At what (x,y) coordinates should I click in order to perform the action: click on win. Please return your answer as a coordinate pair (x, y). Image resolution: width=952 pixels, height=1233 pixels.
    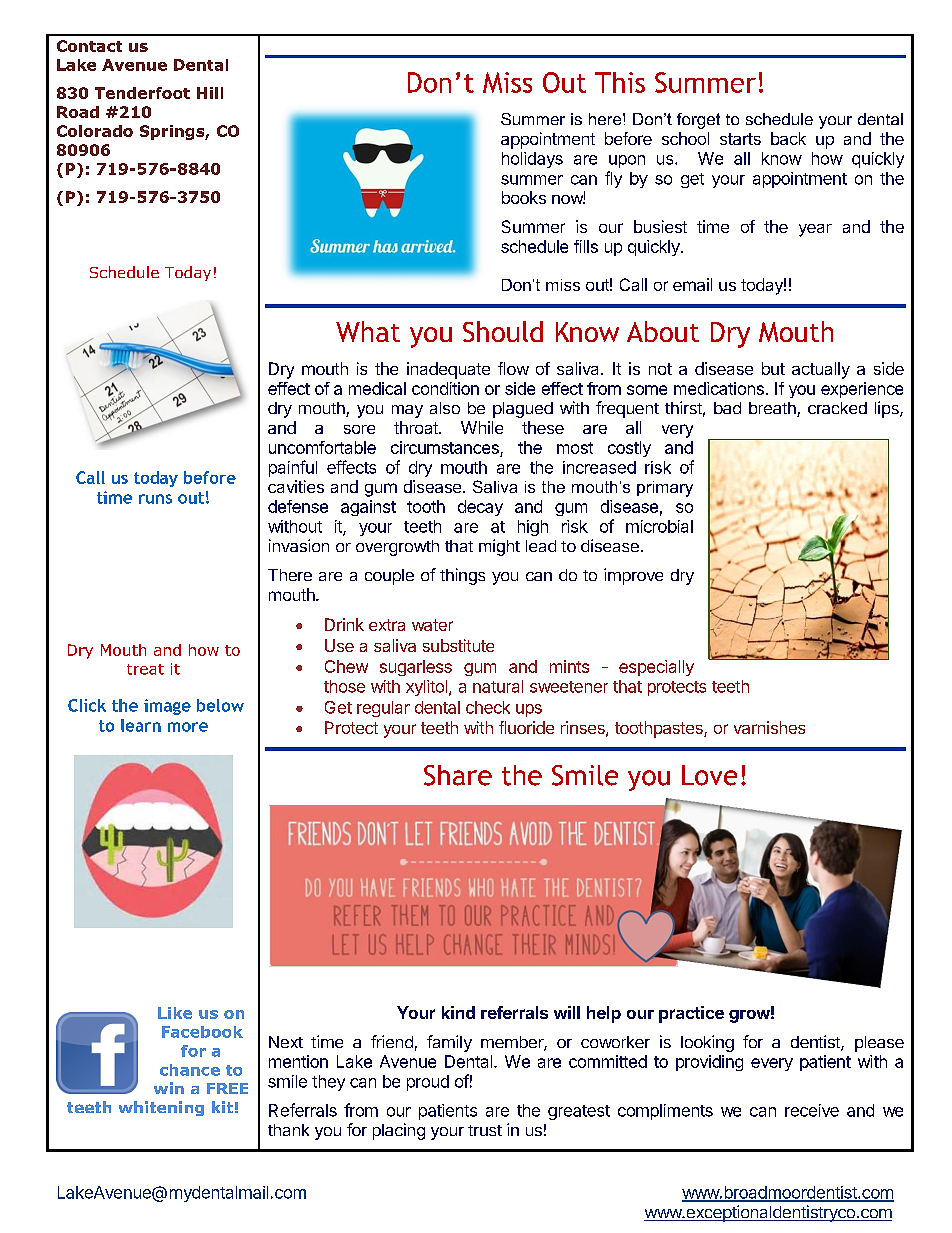
    Looking at the image, I should click on (169, 1088).
